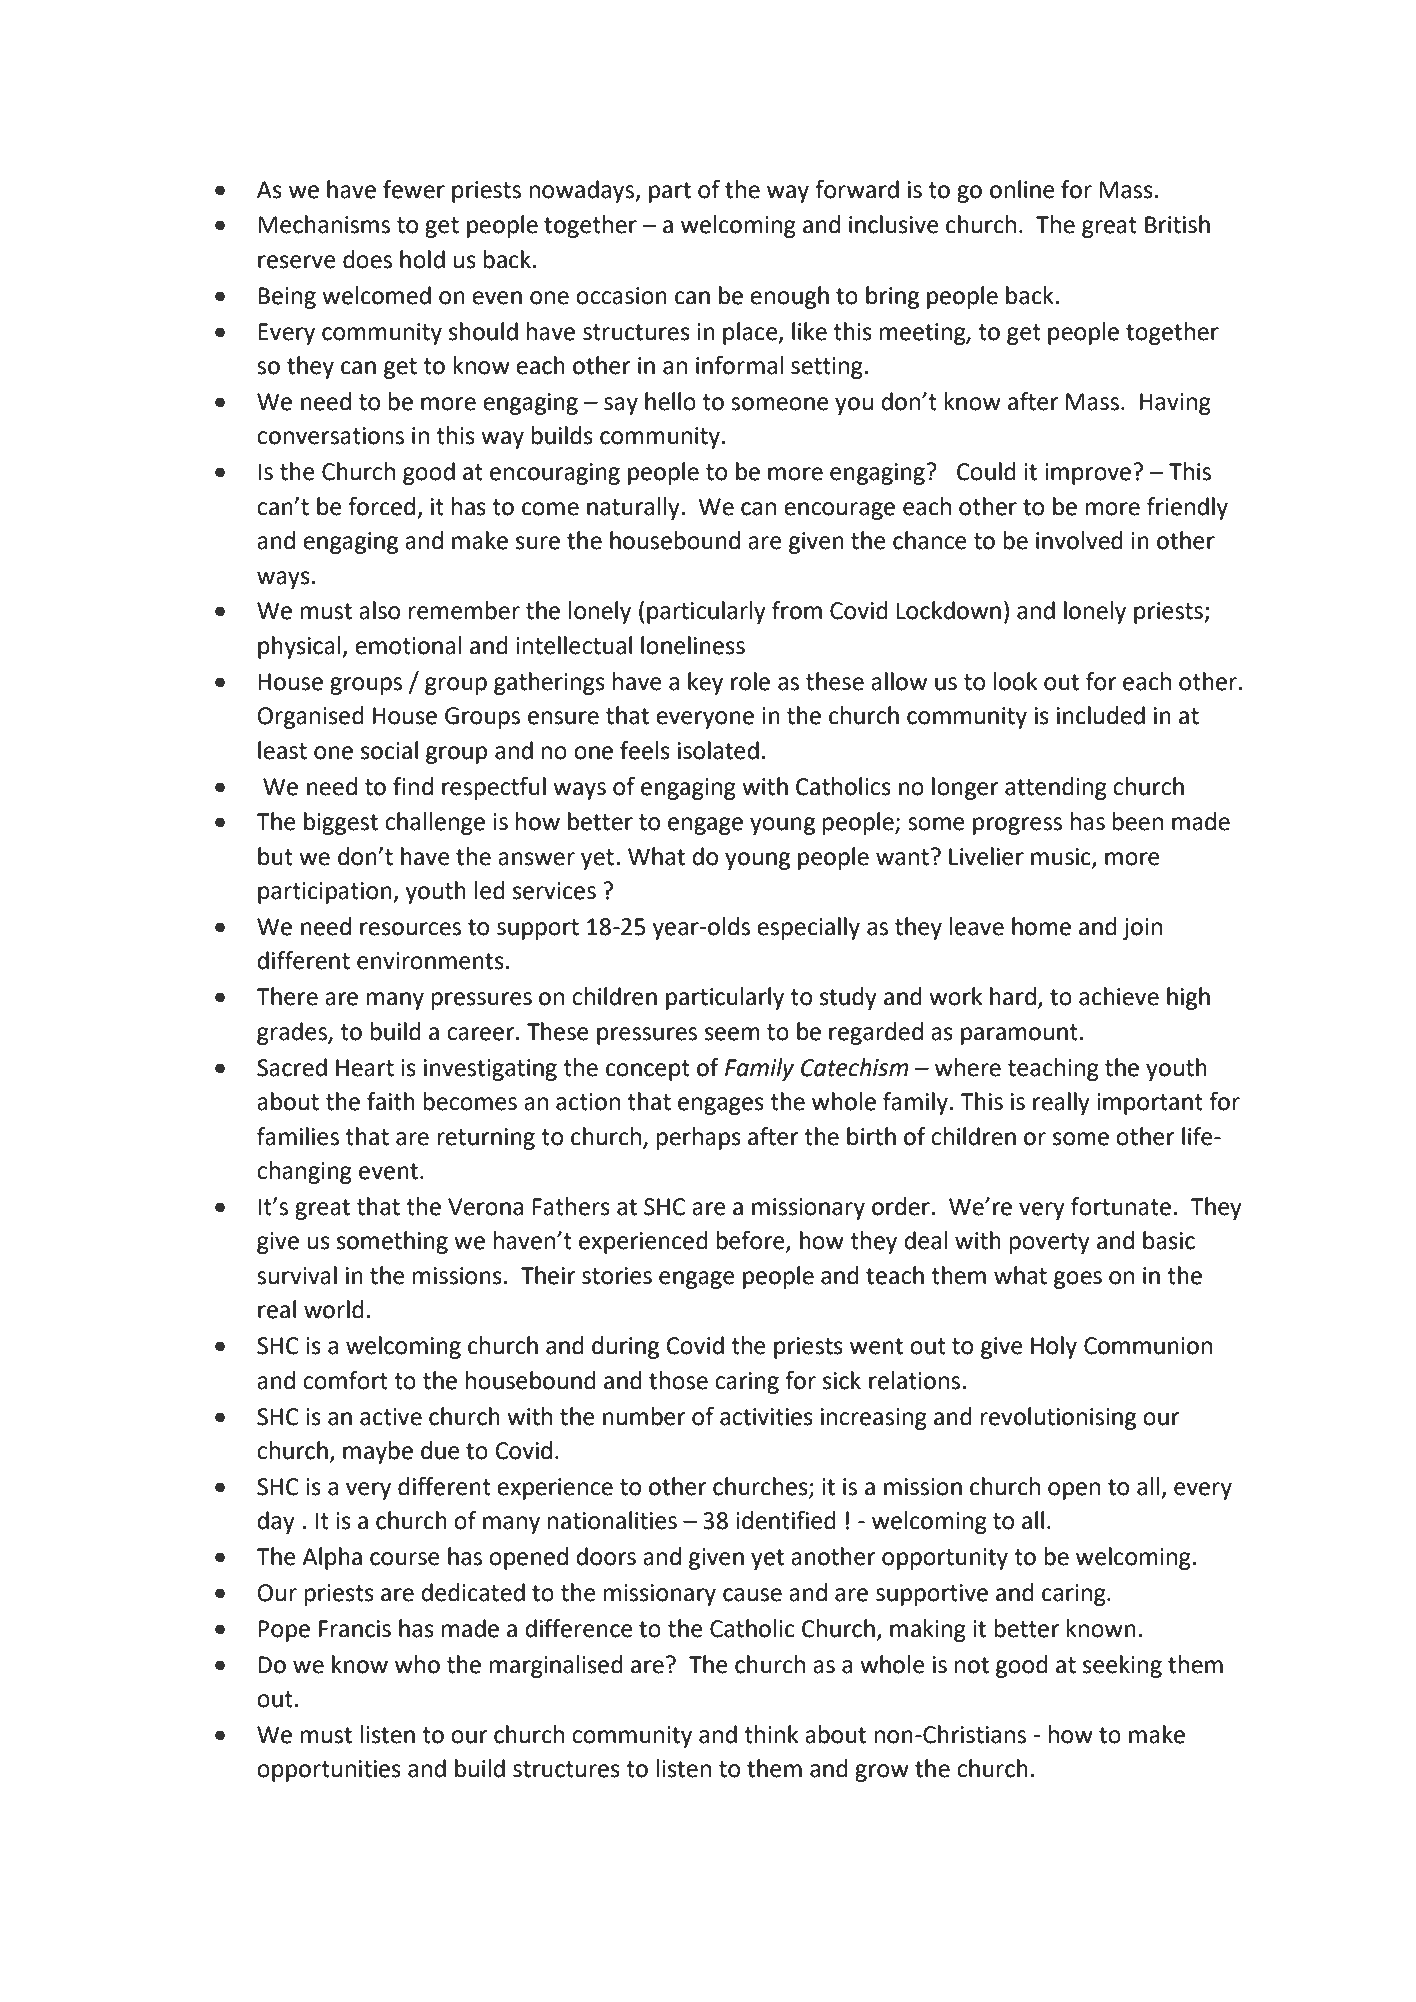  Describe the element at coordinates (789, 297) in the screenshot. I see `enough` at that location.
